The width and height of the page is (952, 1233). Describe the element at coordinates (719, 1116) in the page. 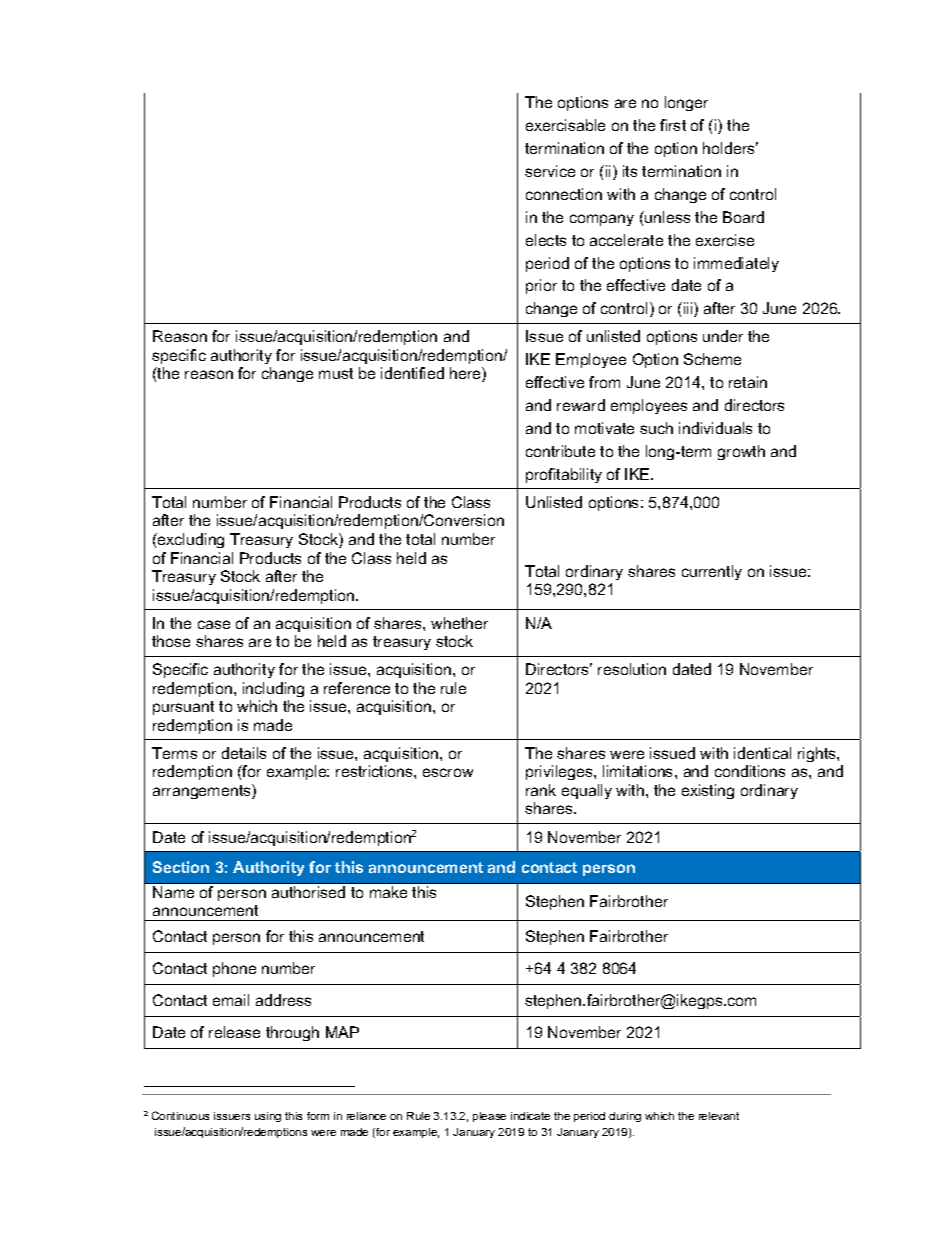

I see `relevant` at that location.
